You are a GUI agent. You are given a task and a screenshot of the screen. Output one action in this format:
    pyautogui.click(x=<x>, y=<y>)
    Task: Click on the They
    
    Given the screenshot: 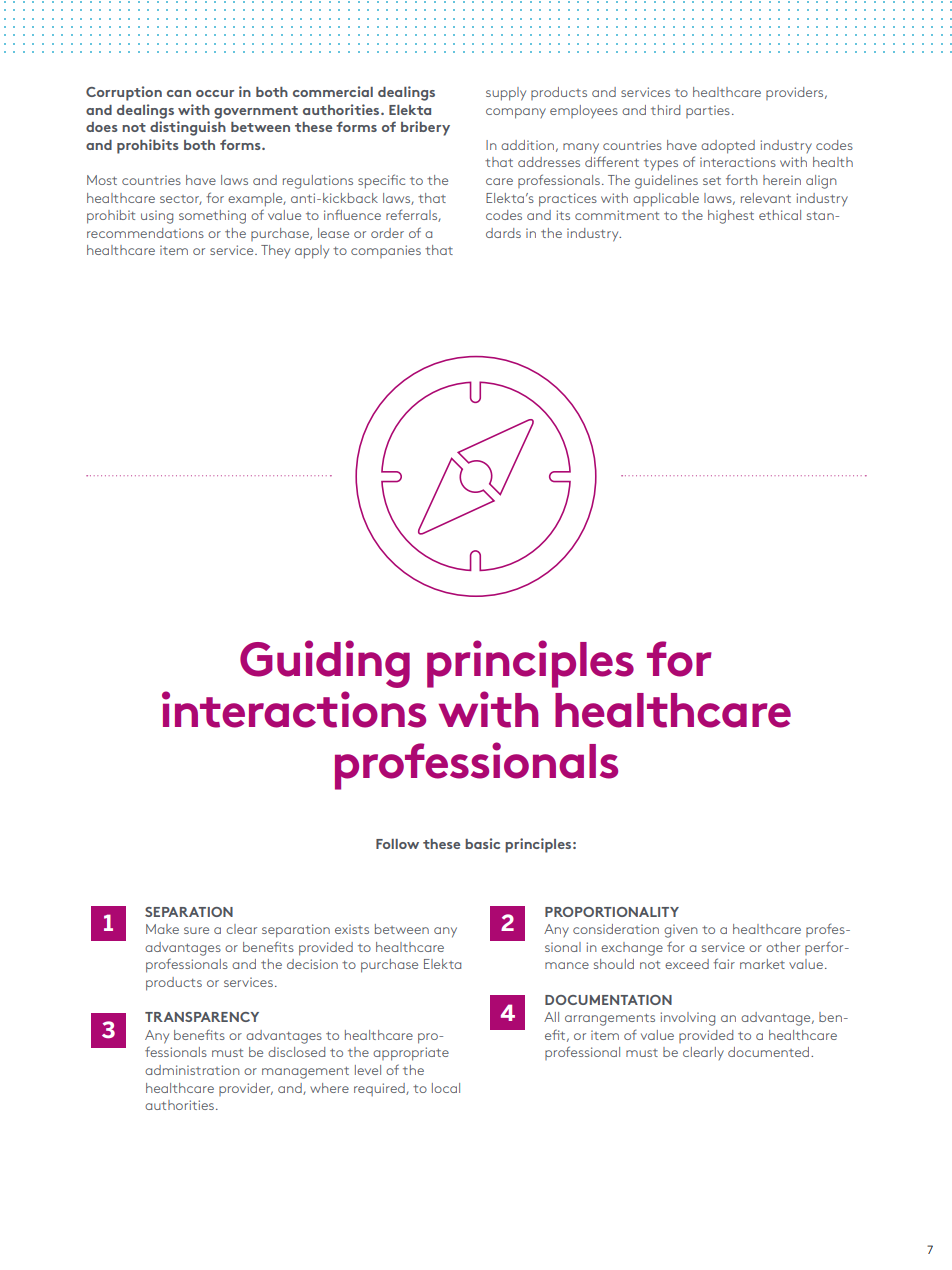 What is the action you would take?
    pyautogui.click(x=275, y=252)
